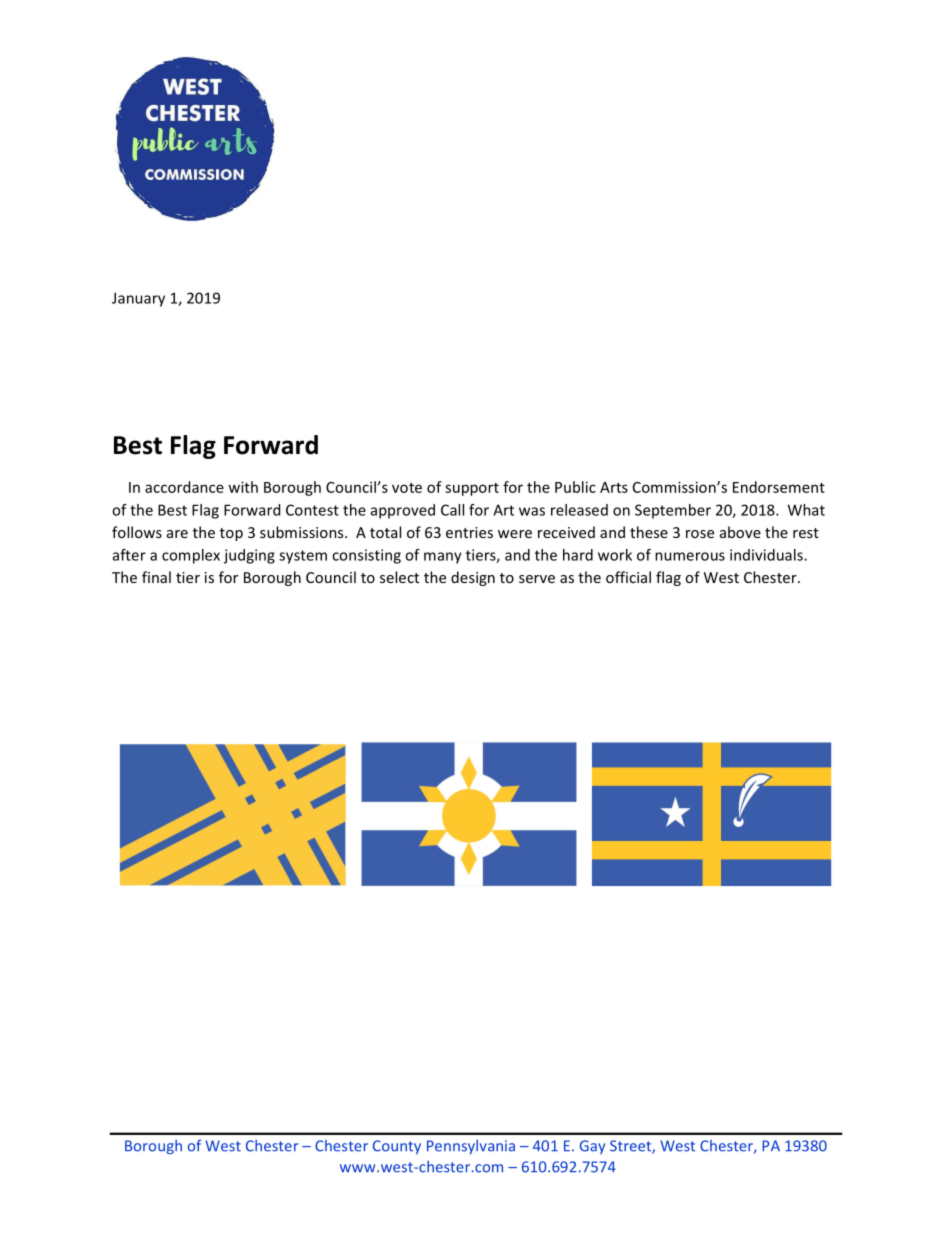 This screenshot has height=1233, width=952. Describe the element at coordinates (472, 489) in the screenshot. I see `support` at that location.
